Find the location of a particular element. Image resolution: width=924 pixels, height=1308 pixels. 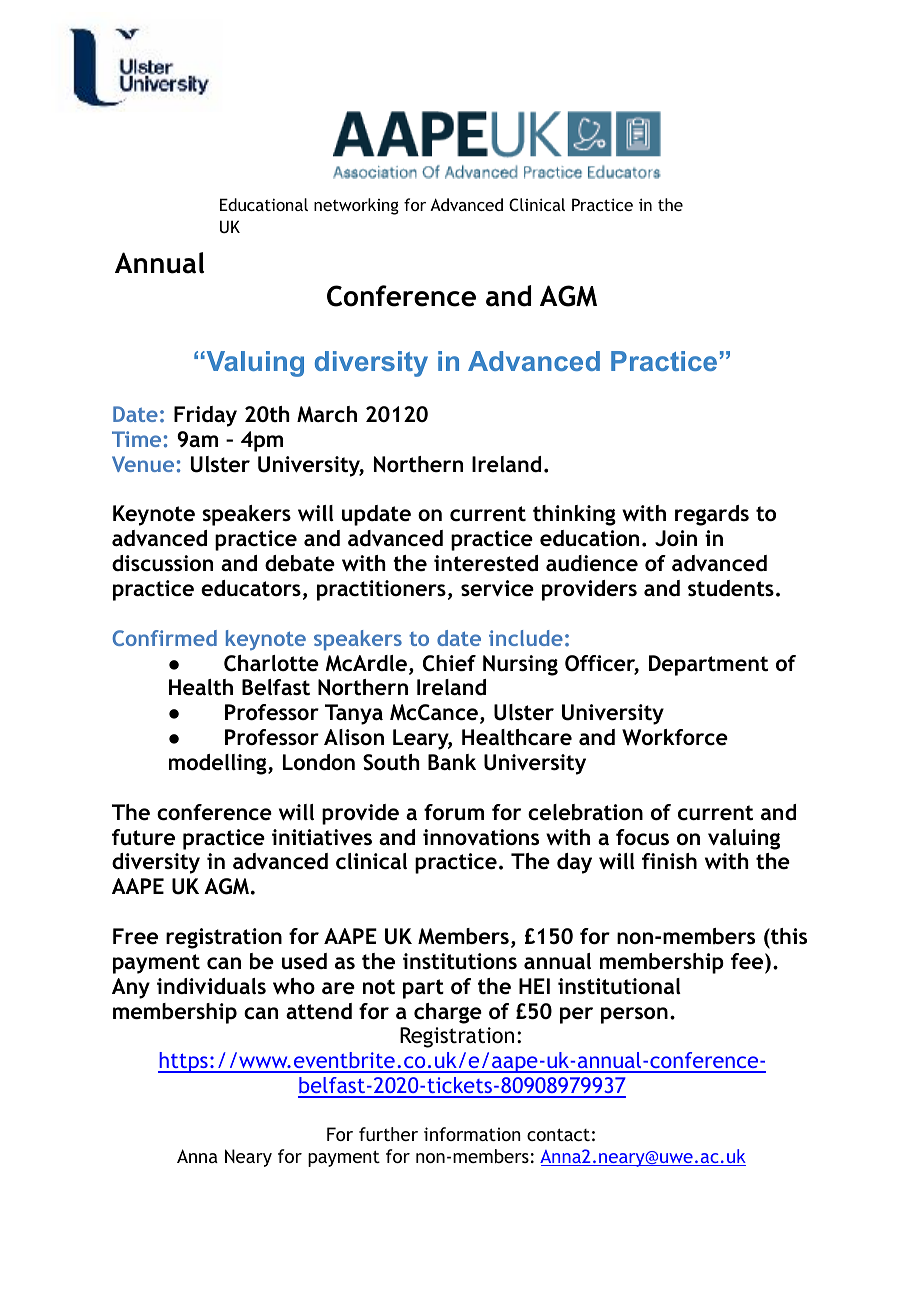

individuals is located at coordinates (211, 986).
